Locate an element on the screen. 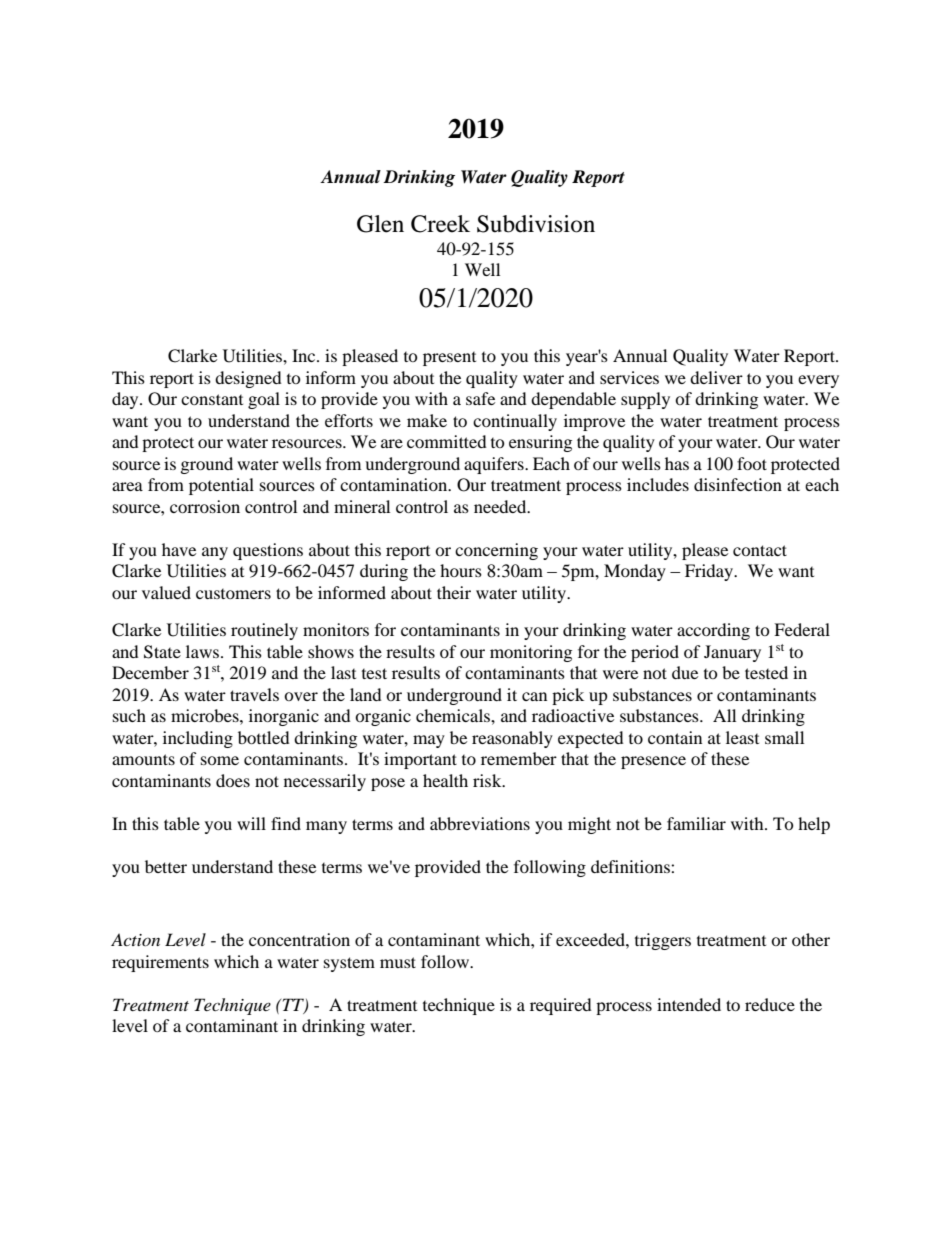 The image size is (952, 1233). their is located at coordinates (454, 592).
